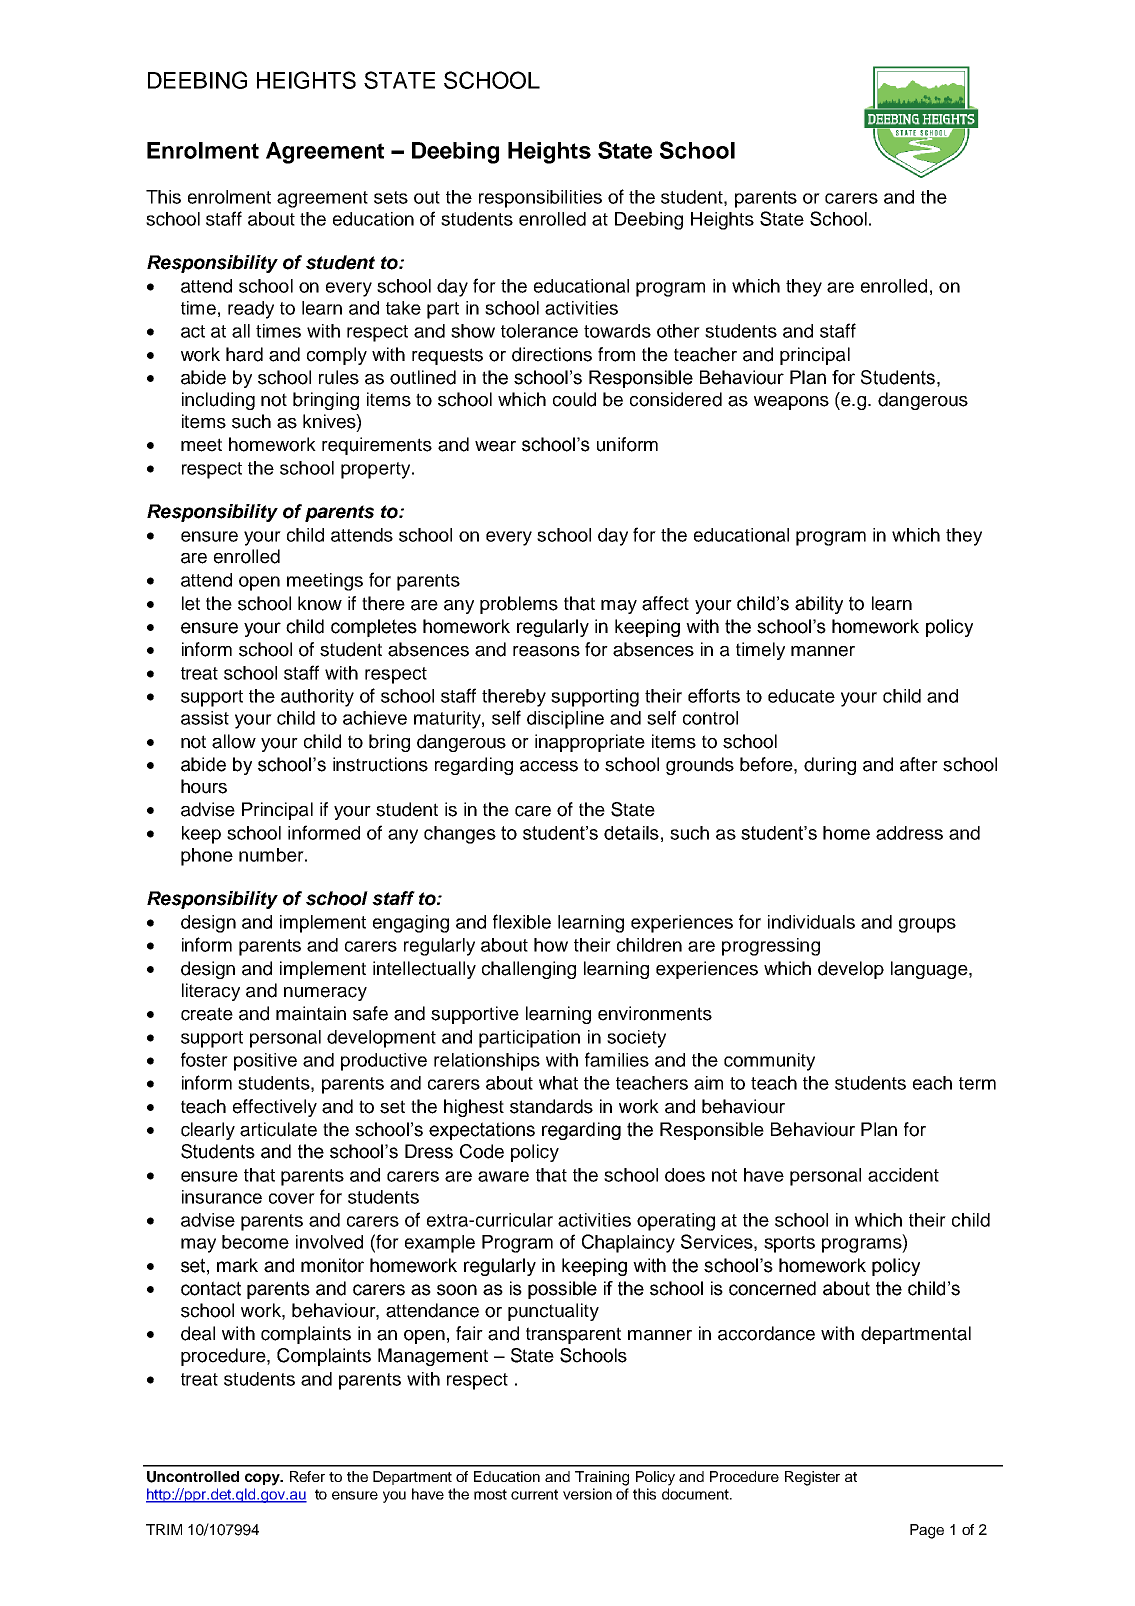  What do you see at coordinates (546, 651) in the document?
I see `reasons` at bounding box center [546, 651].
